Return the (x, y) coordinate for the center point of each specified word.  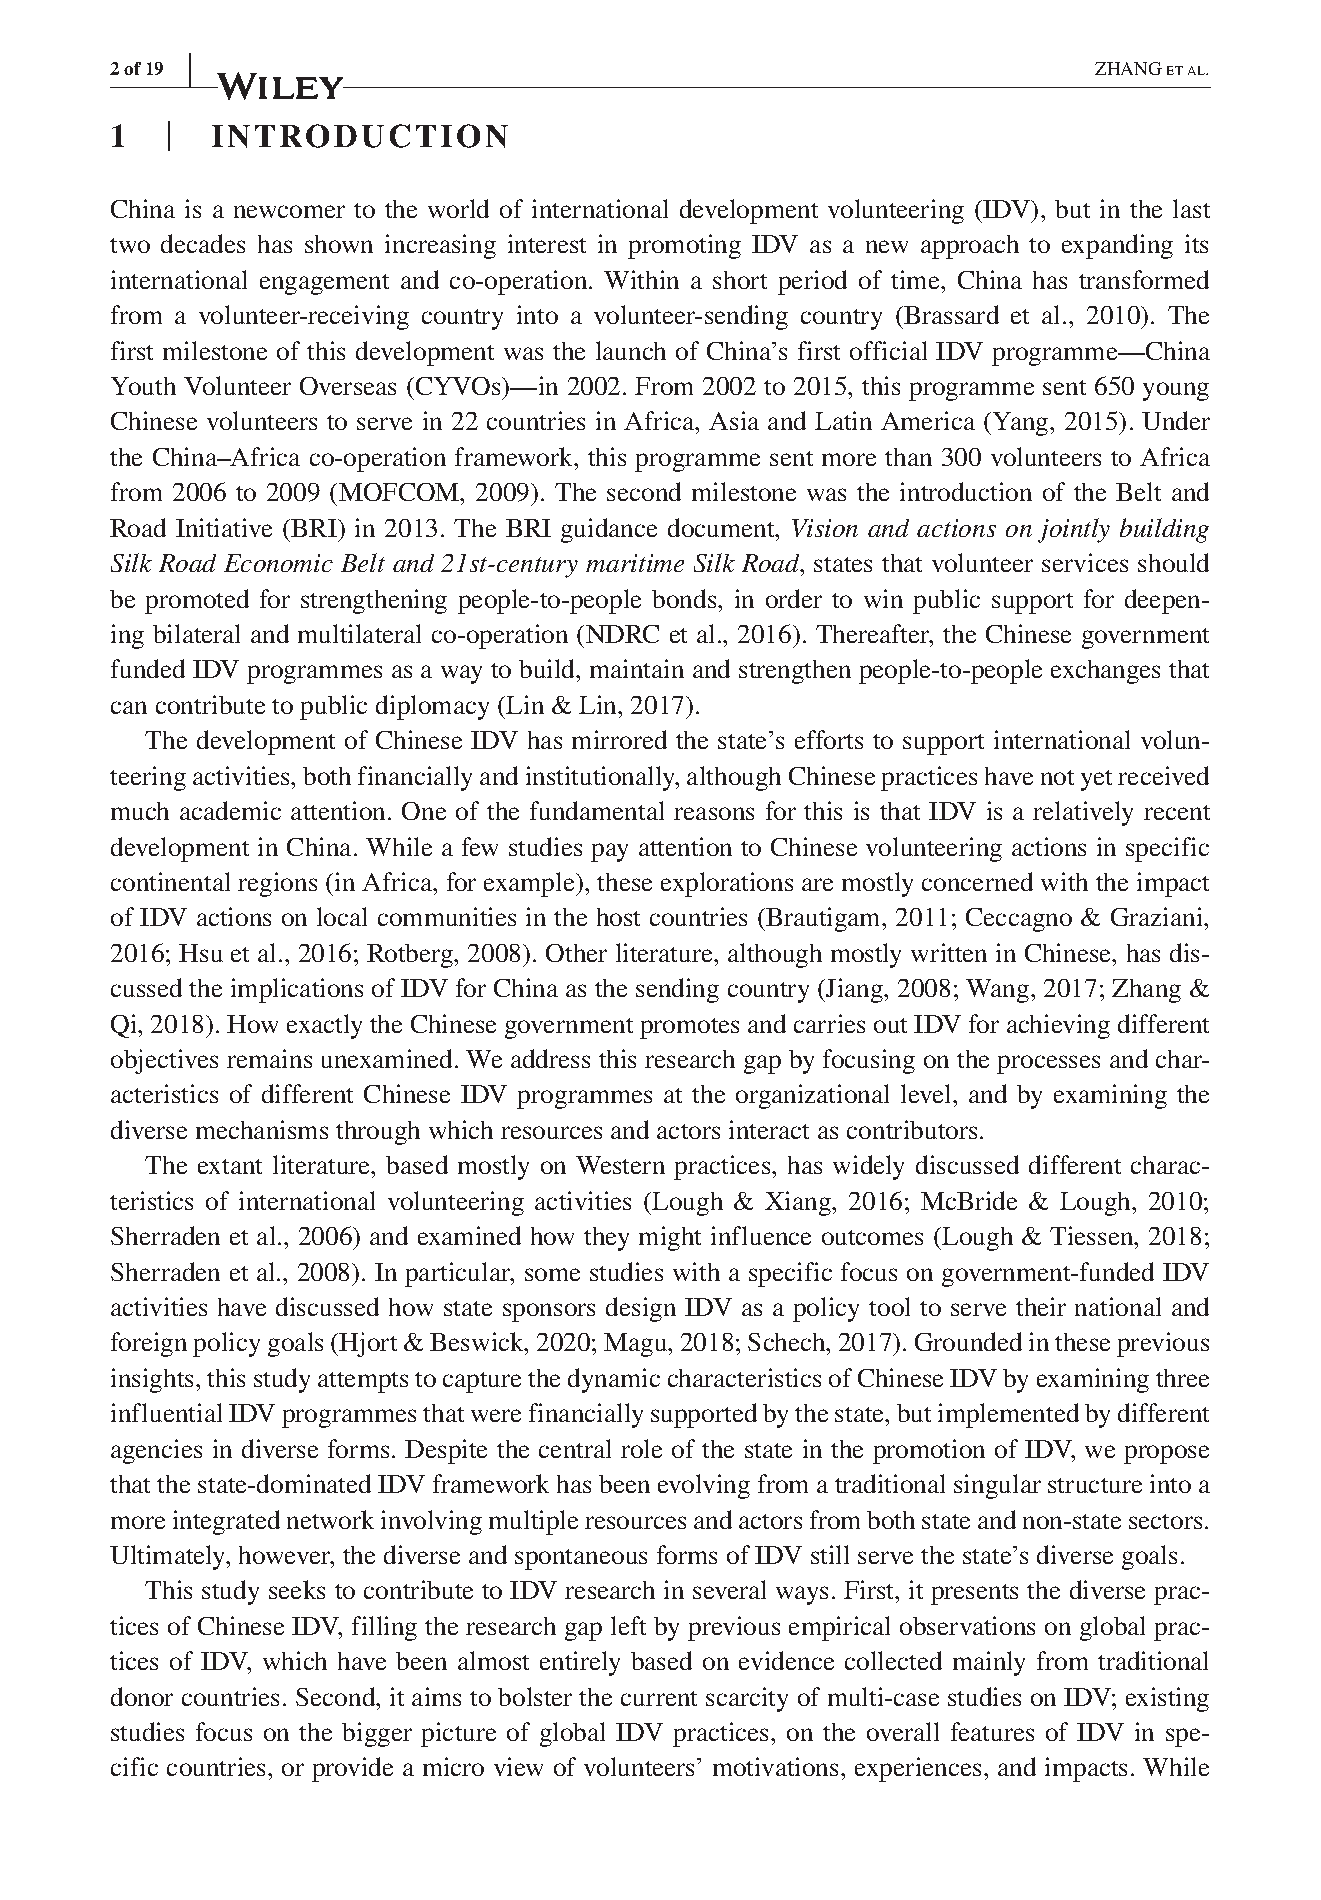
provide (352, 1769)
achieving (1058, 1026)
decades (203, 243)
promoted (197, 601)
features (992, 1731)
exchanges (1105, 672)
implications (297, 990)
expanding (1117, 246)
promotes (689, 1028)
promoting (684, 246)
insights (154, 1380)
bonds (685, 598)
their (1041, 1306)
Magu (637, 1345)
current (659, 1698)
